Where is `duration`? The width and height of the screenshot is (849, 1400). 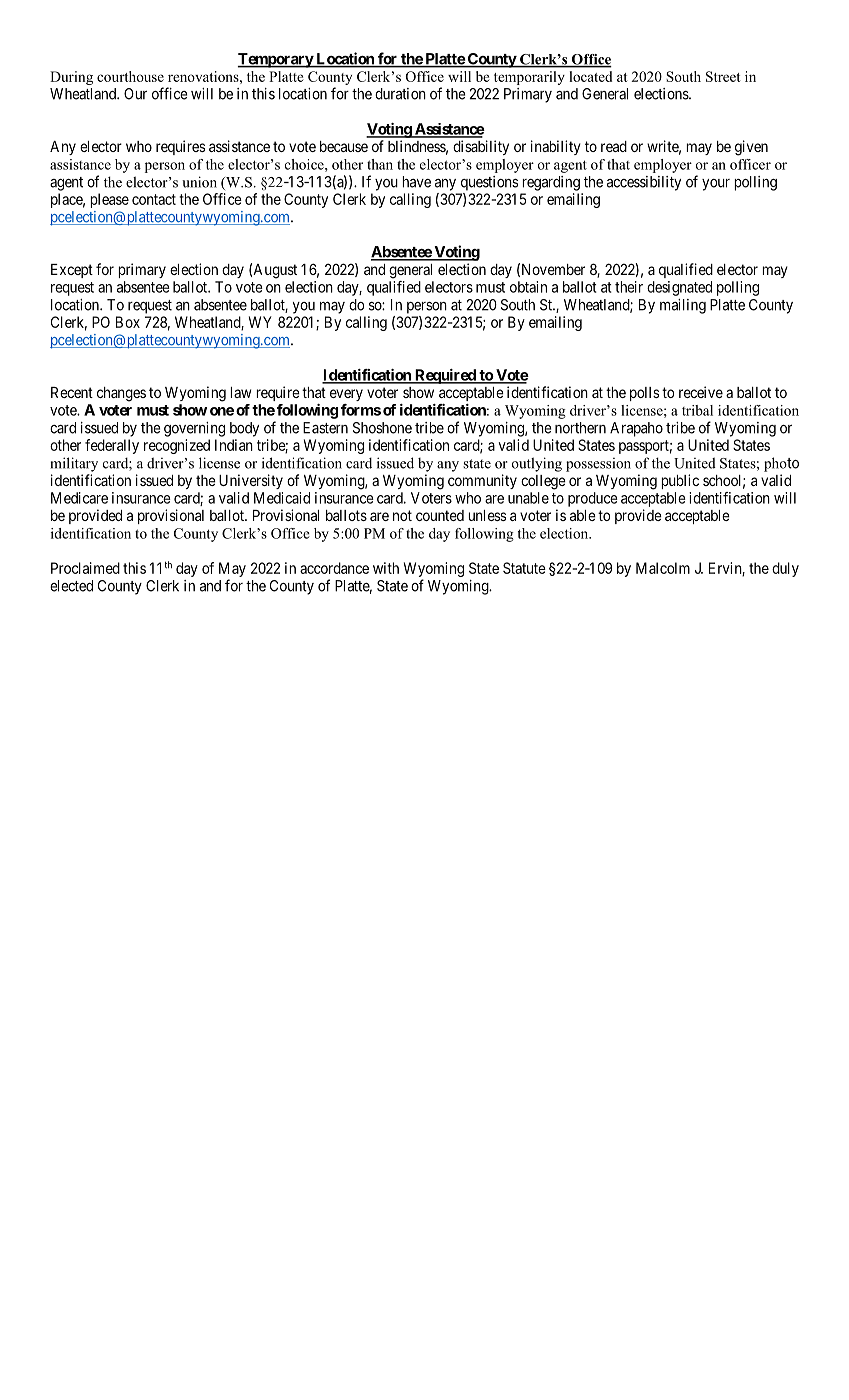
duration is located at coordinates (400, 94).
